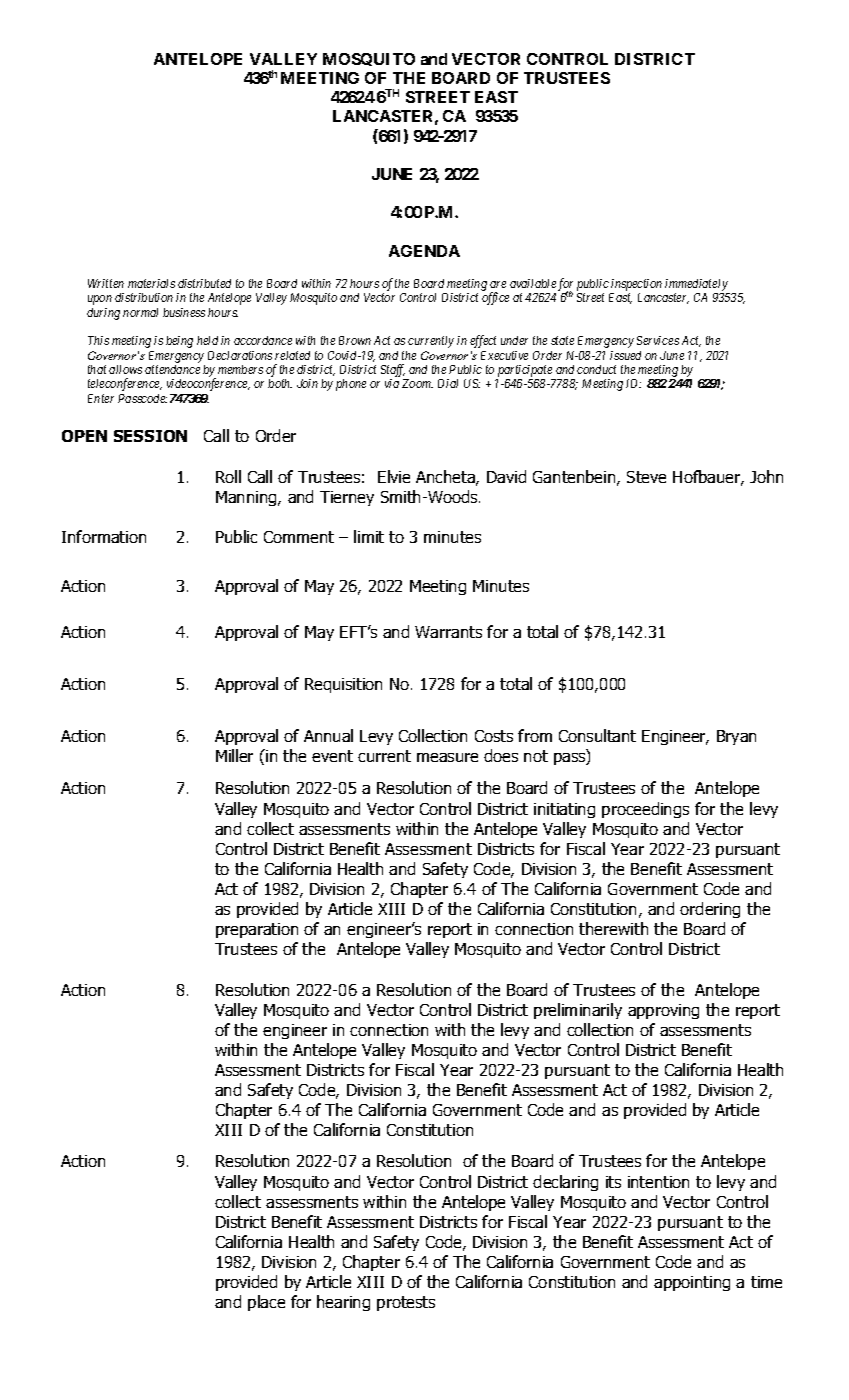  I want to click on AGENDA, so click(424, 251).
